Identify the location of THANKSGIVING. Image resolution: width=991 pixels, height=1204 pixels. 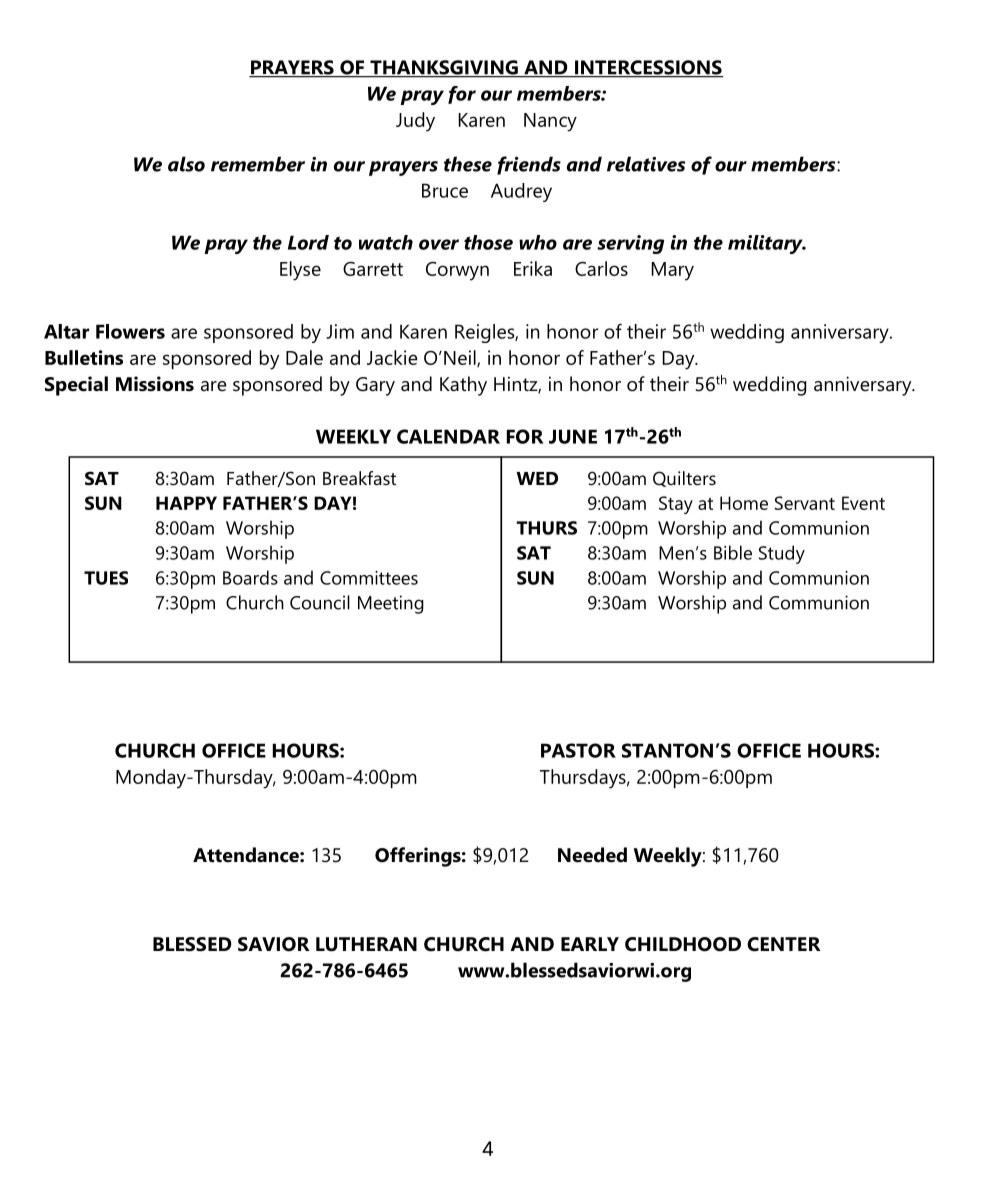
(444, 68).
